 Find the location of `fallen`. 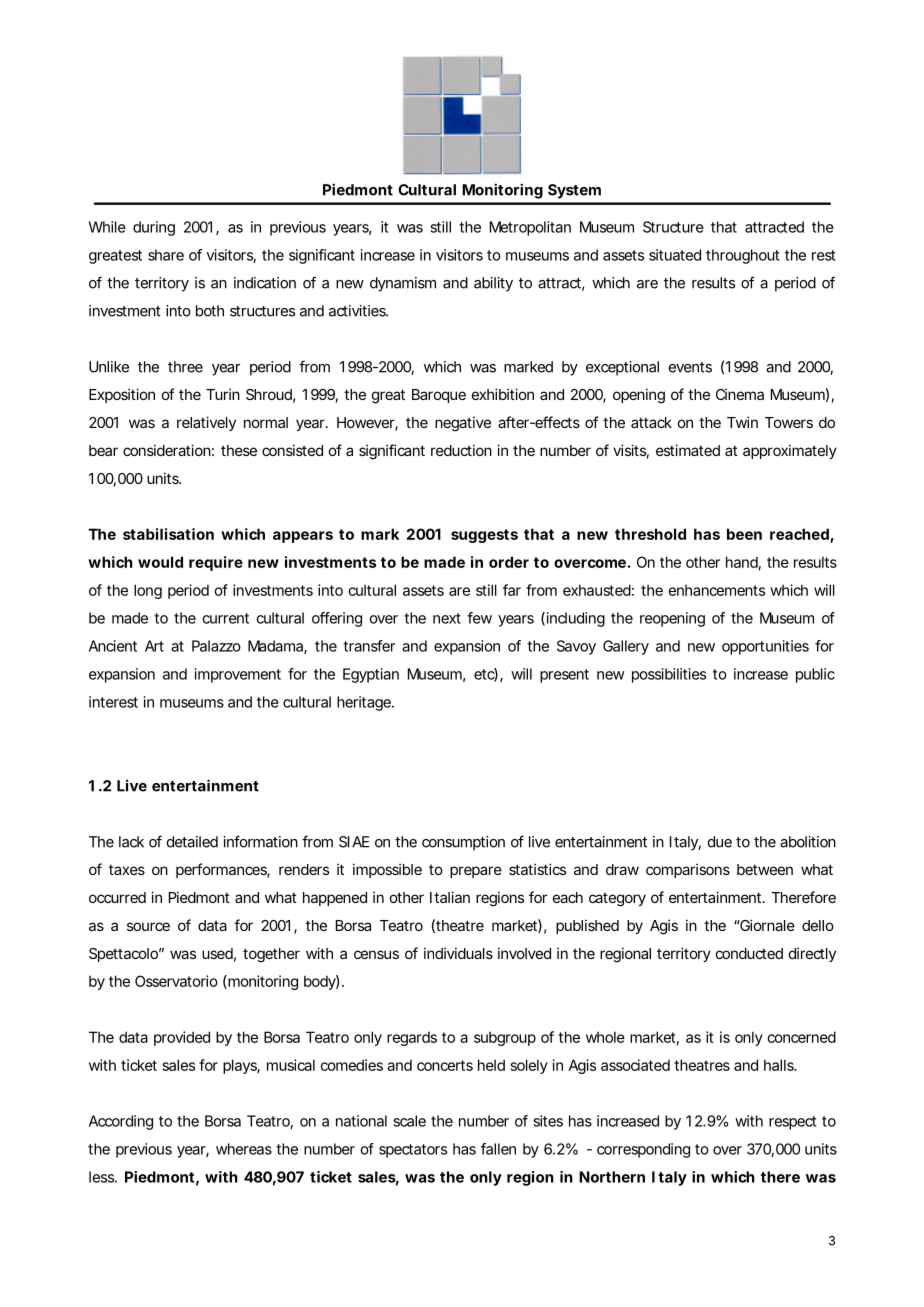

fallen is located at coordinates (498, 1149).
